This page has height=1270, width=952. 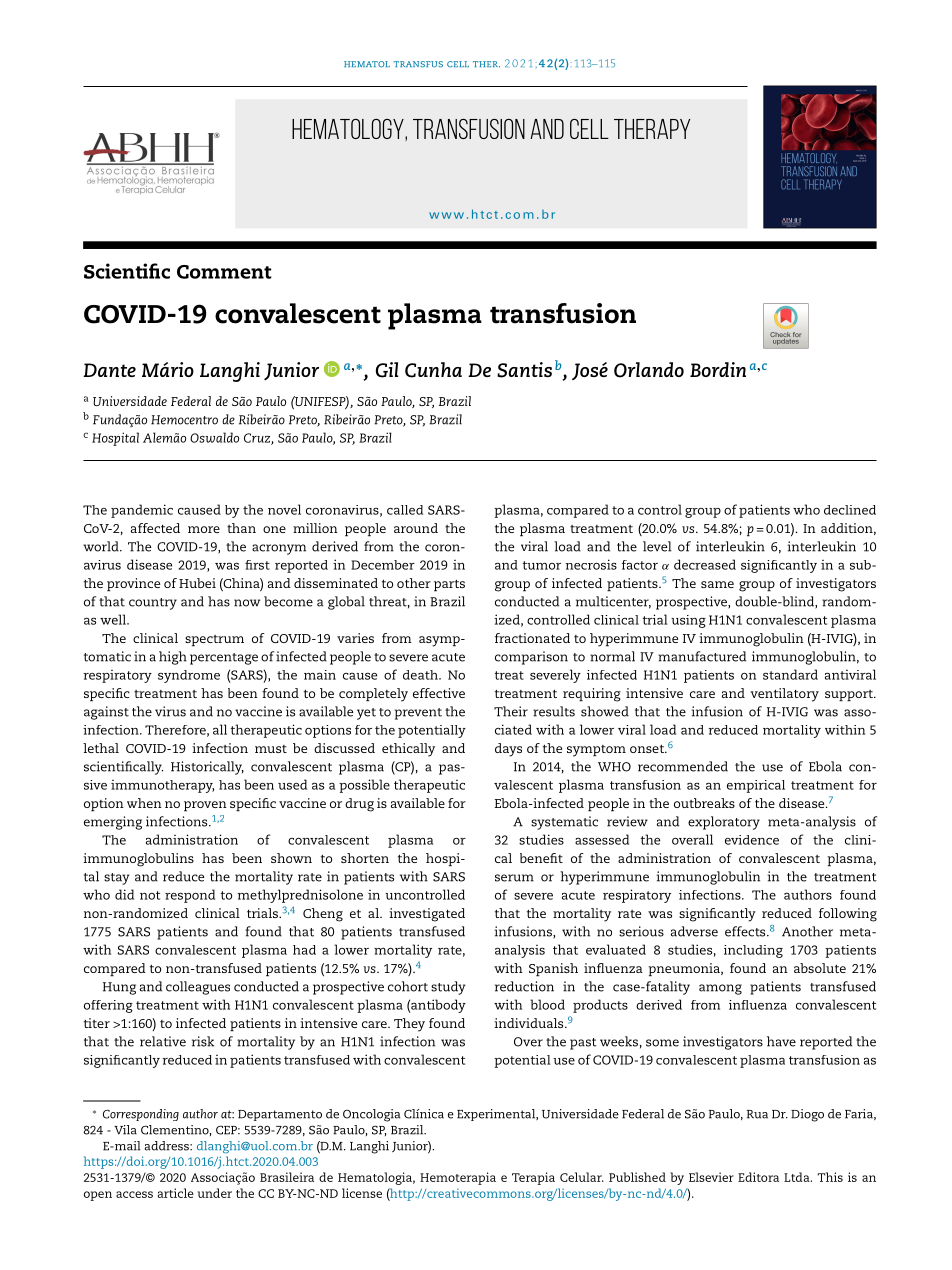 I want to click on Hubei, so click(x=197, y=583).
